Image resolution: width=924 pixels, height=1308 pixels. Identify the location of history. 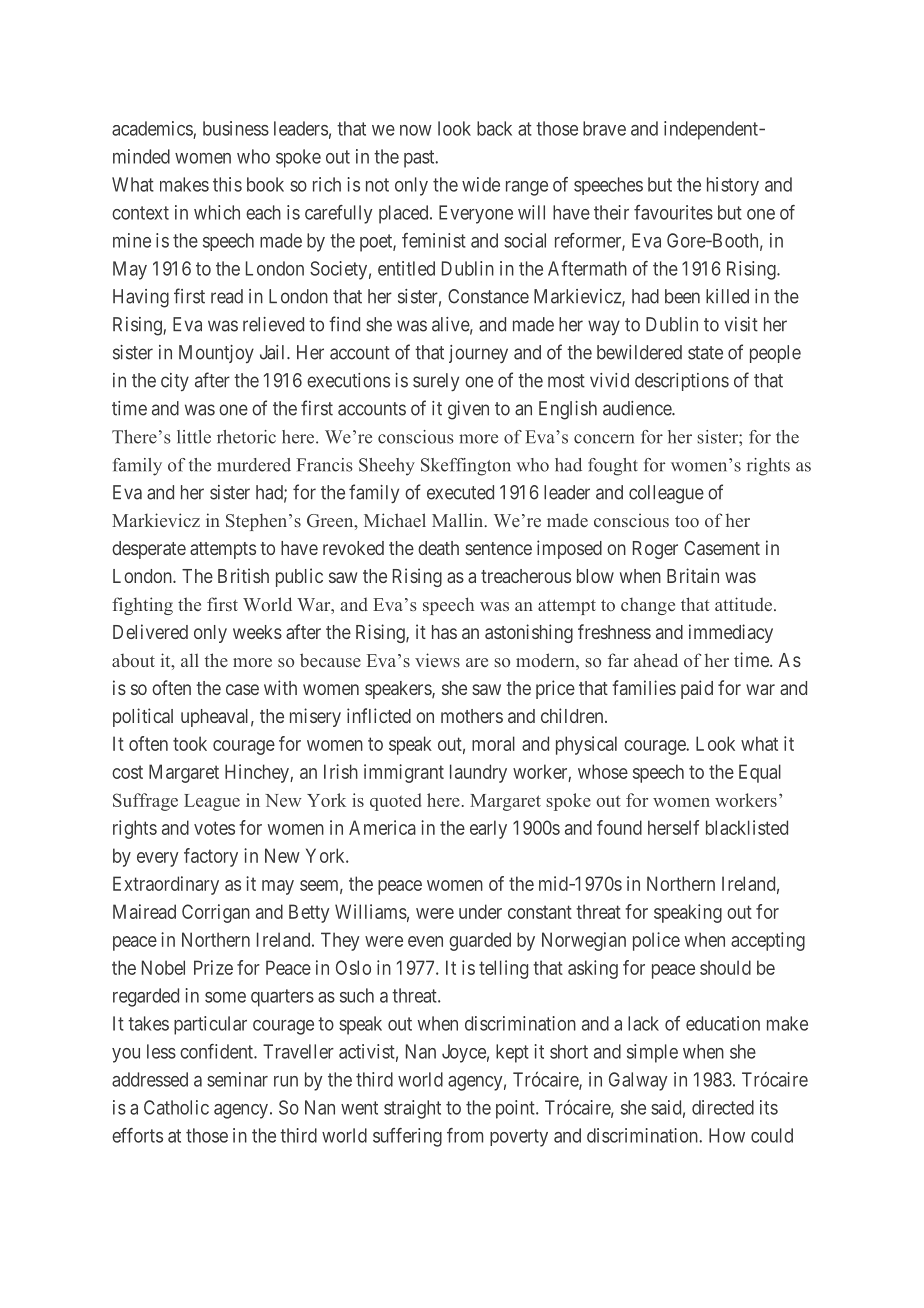
(733, 186).
